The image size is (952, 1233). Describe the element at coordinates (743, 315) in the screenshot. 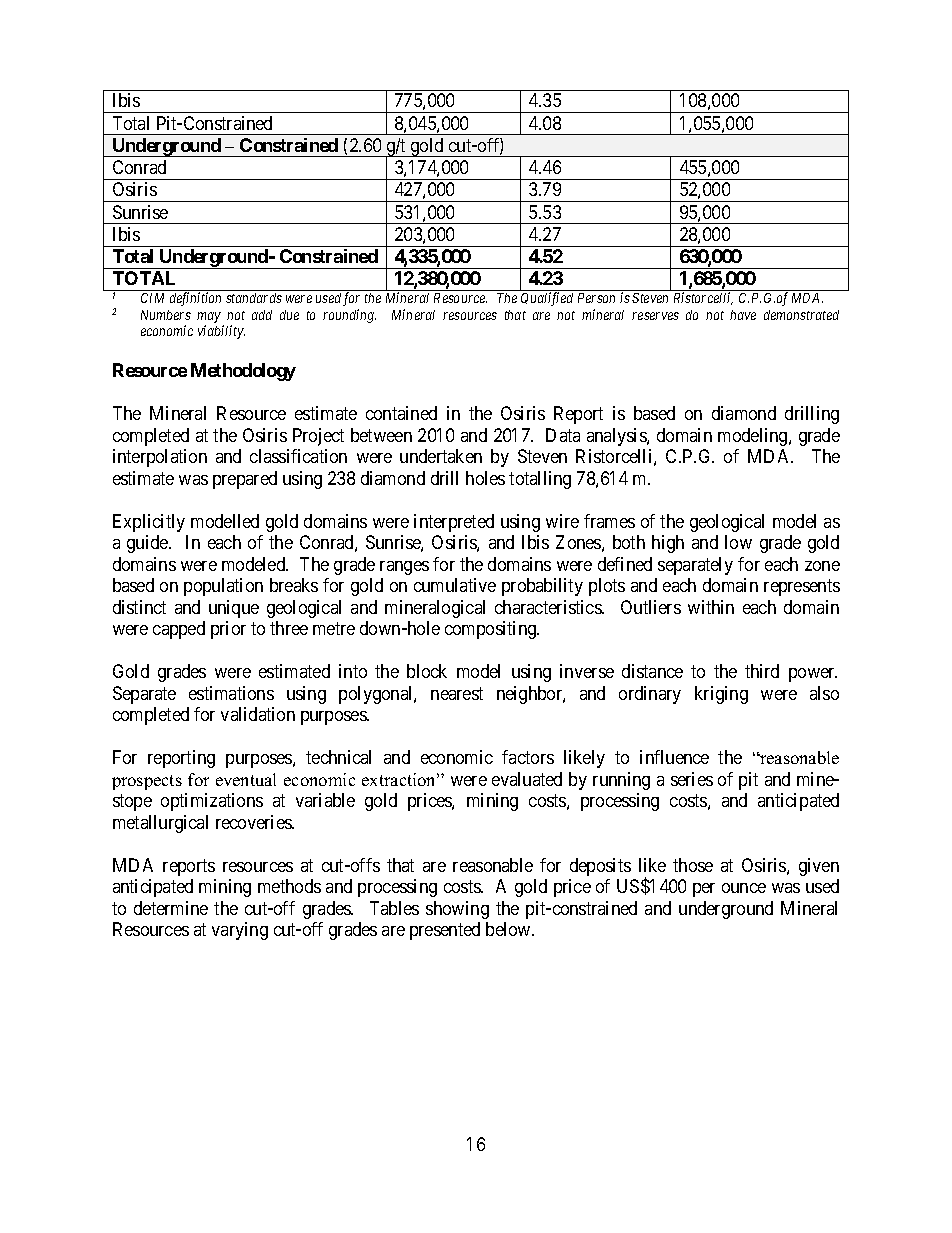

I see `have` at that location.
